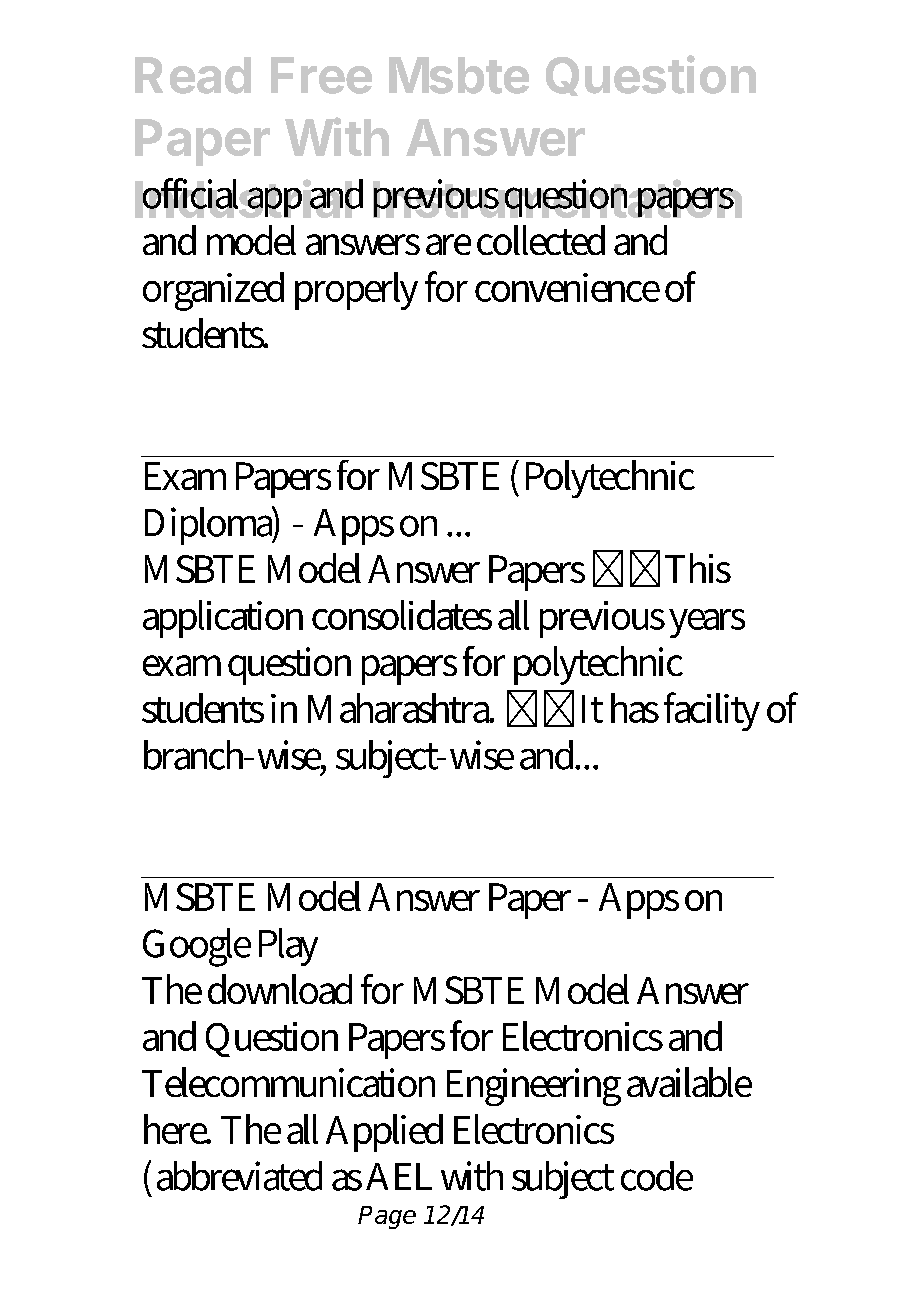 Image resolution: width=924 pixels, height=1303 pixels. I want to click on Read, so click(193, 75).
